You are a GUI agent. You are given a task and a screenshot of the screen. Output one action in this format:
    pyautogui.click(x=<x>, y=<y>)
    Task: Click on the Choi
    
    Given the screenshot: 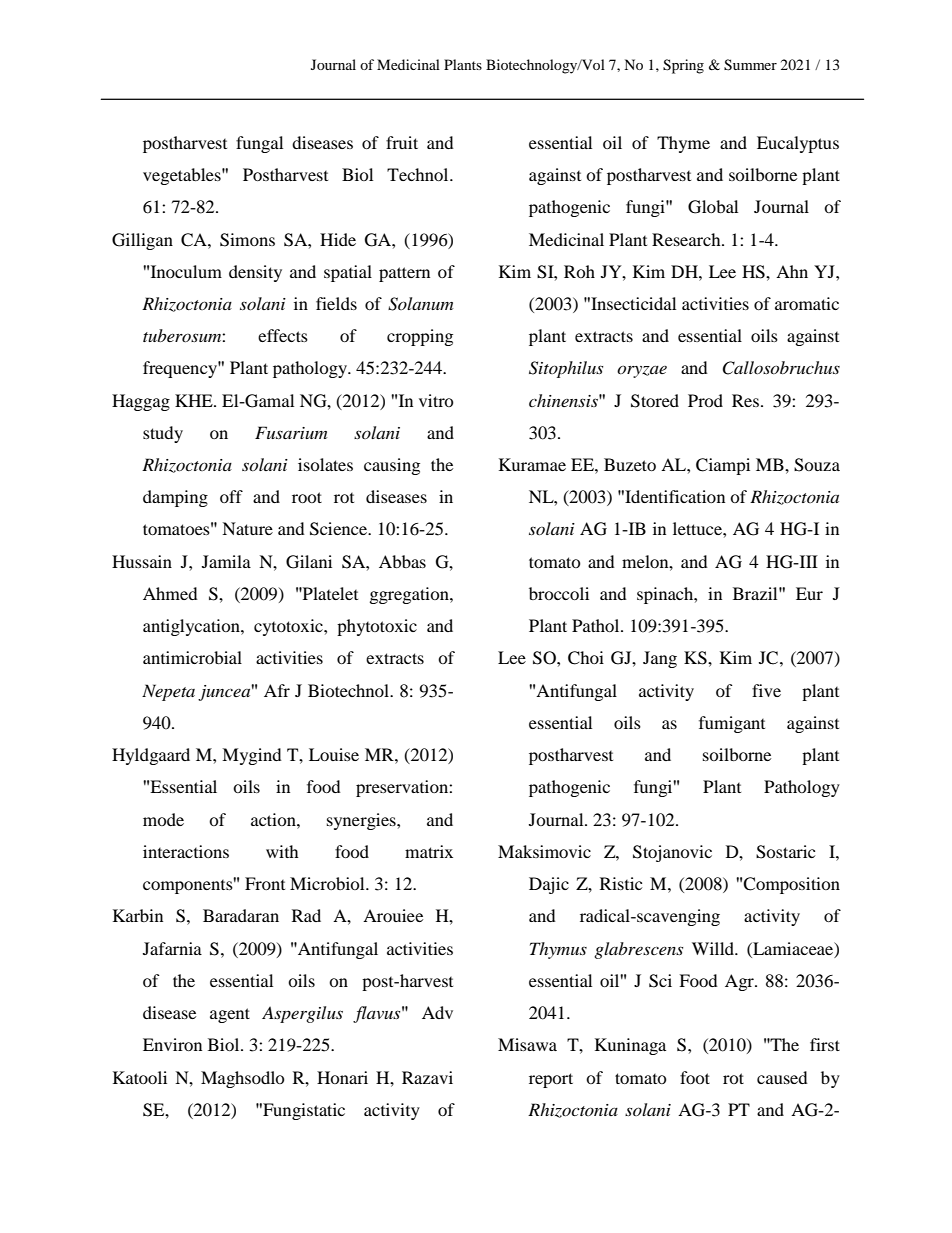 What is the action you would take?
    pyautogui.click(x=586, y=658)
